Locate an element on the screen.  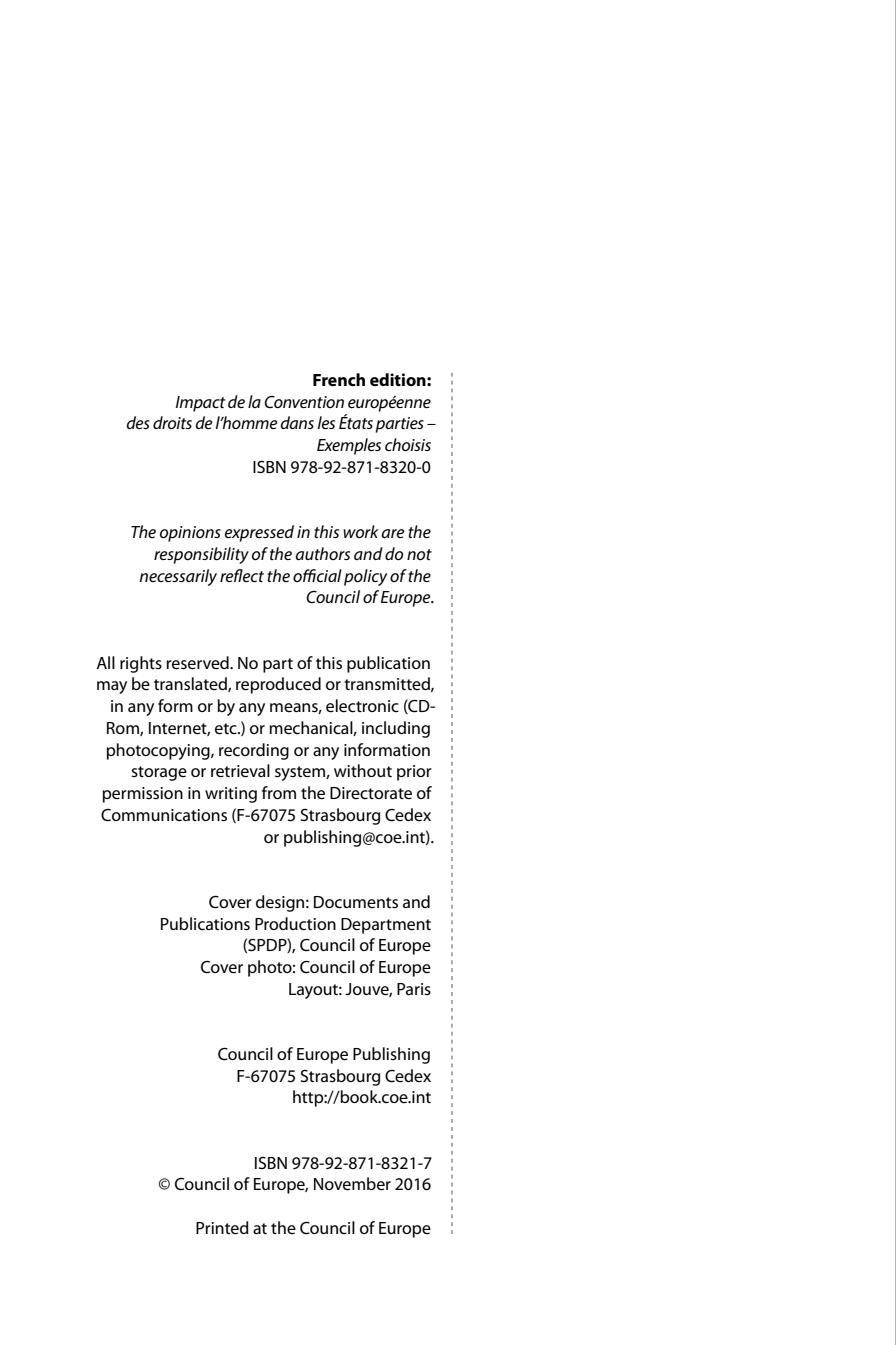
from is located at coordinates (279, 792).
